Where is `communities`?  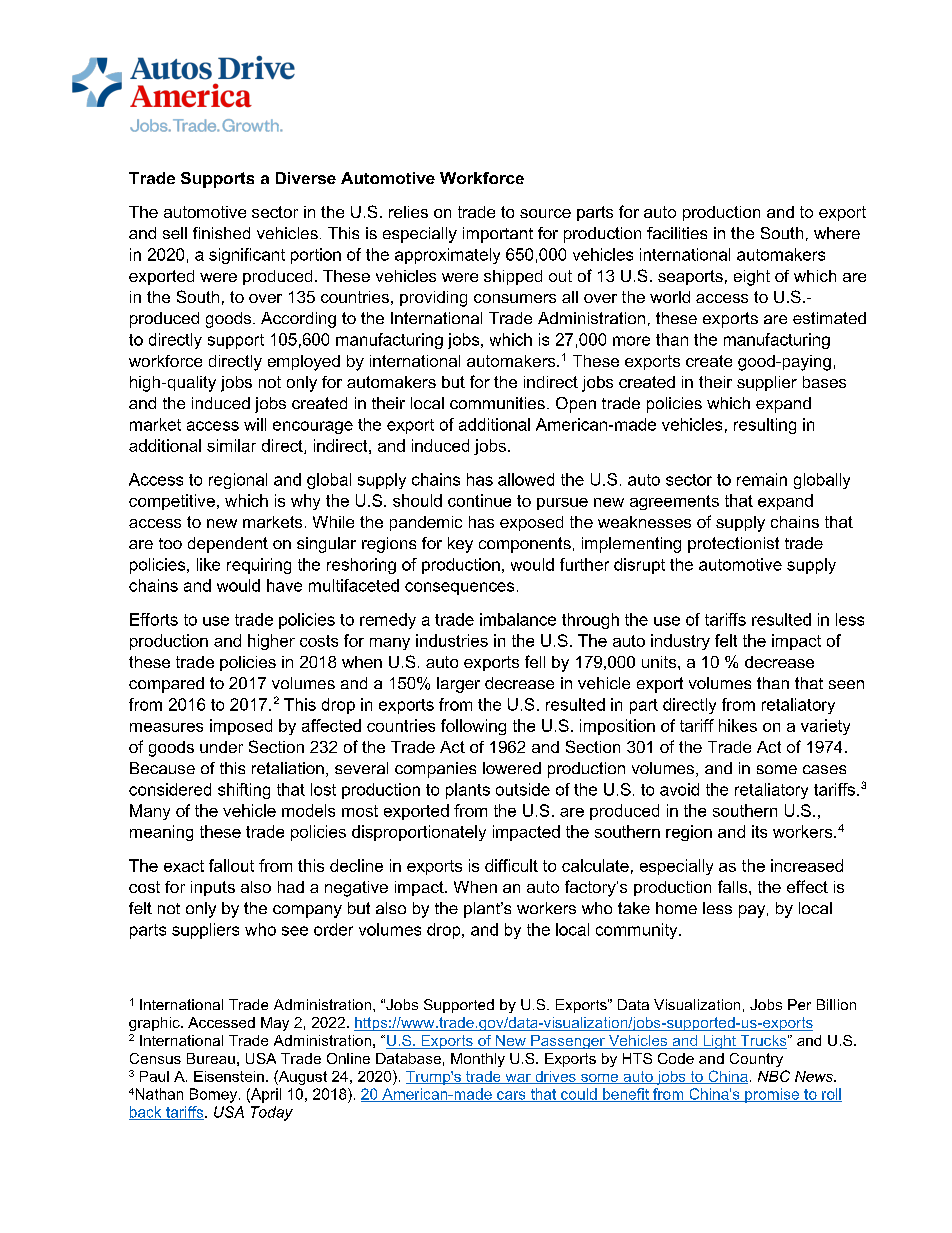
communities is located at coordinates (497, 403).
